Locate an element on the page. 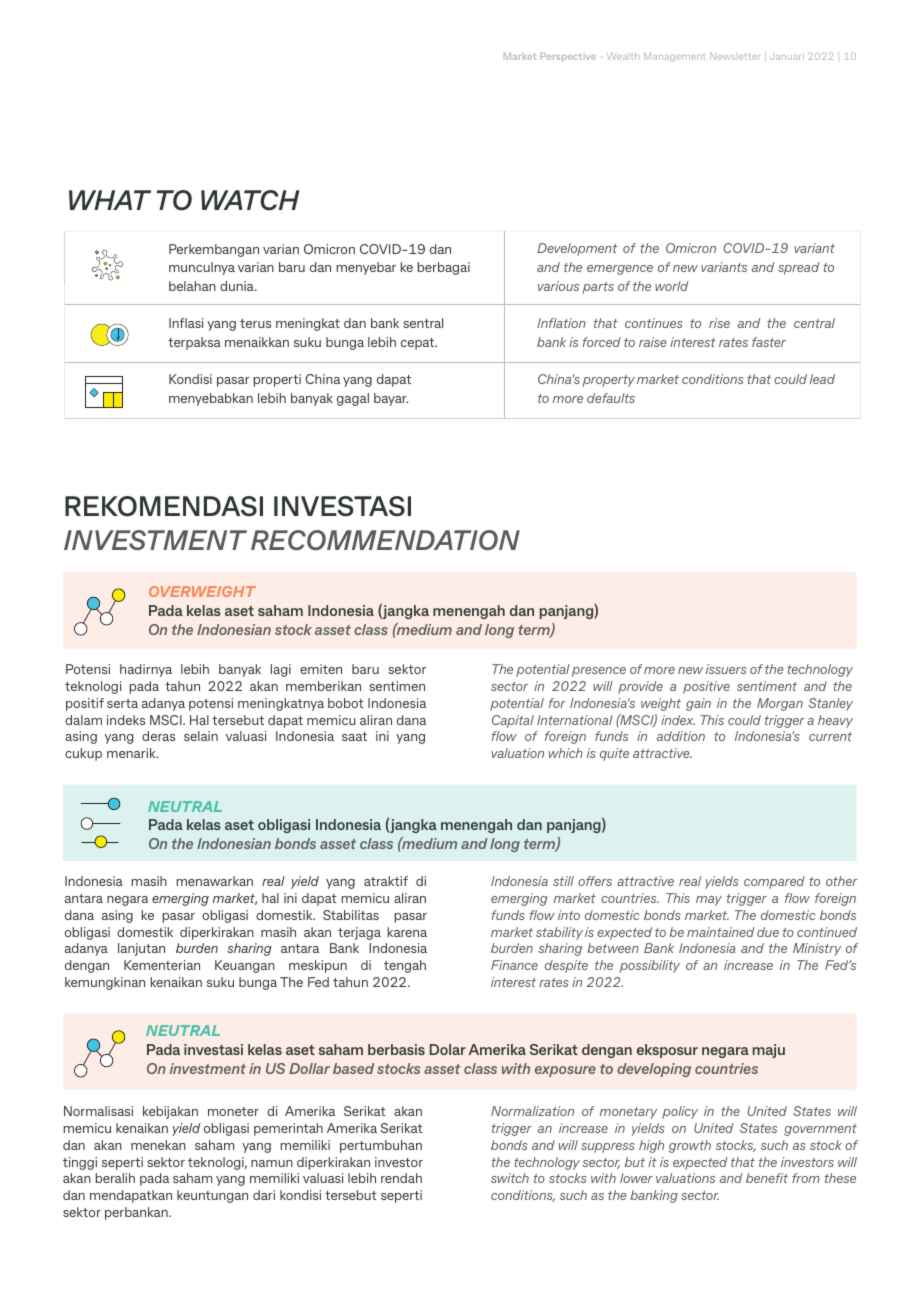  dari is located at coordinates (264, 1195).
